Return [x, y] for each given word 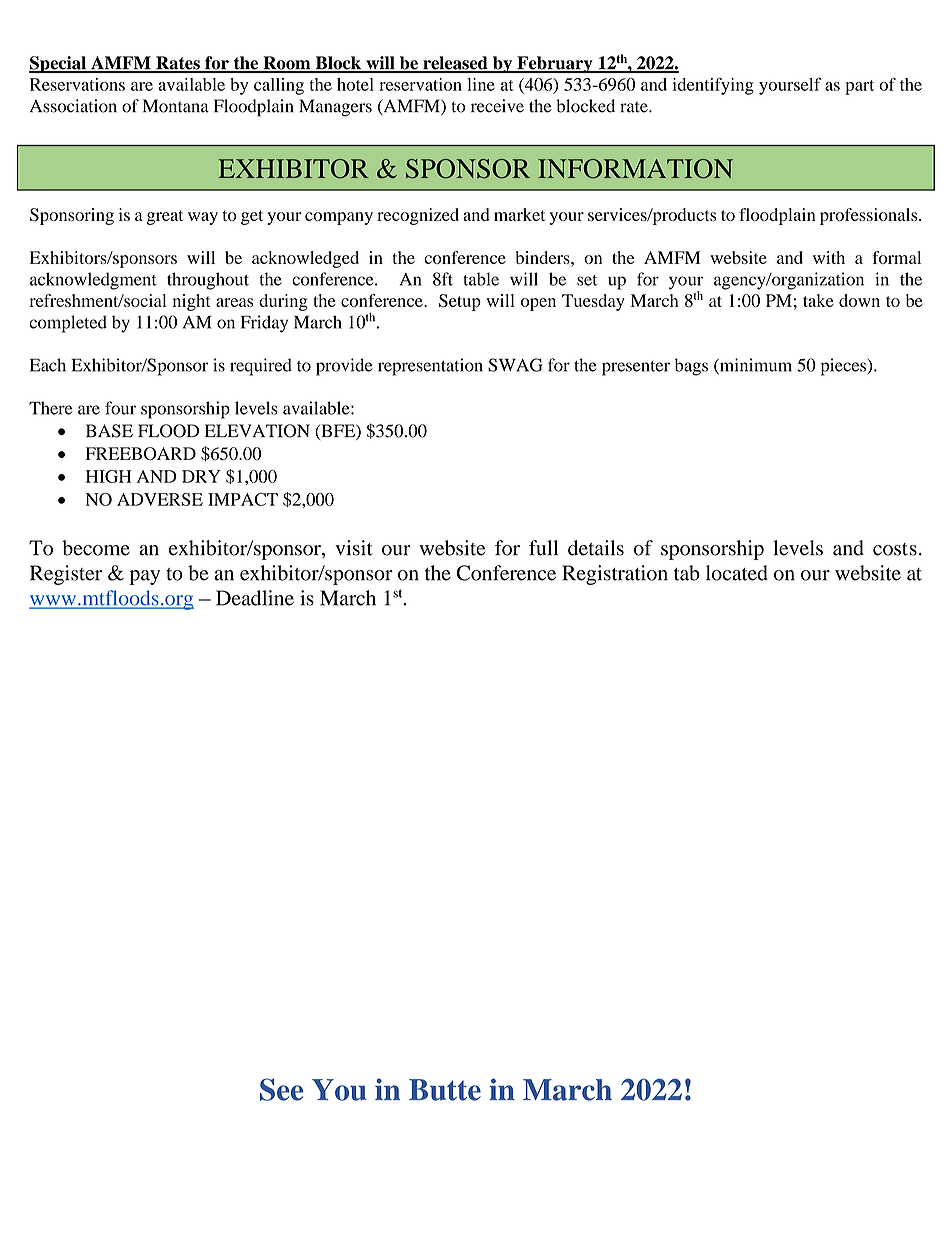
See [281, 1089]
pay [144, 577]
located [737, 573]
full [543, 548]
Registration [615, 575]
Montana [176, 106]
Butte [445, 1090]
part [859, 87]
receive [497, 106]
